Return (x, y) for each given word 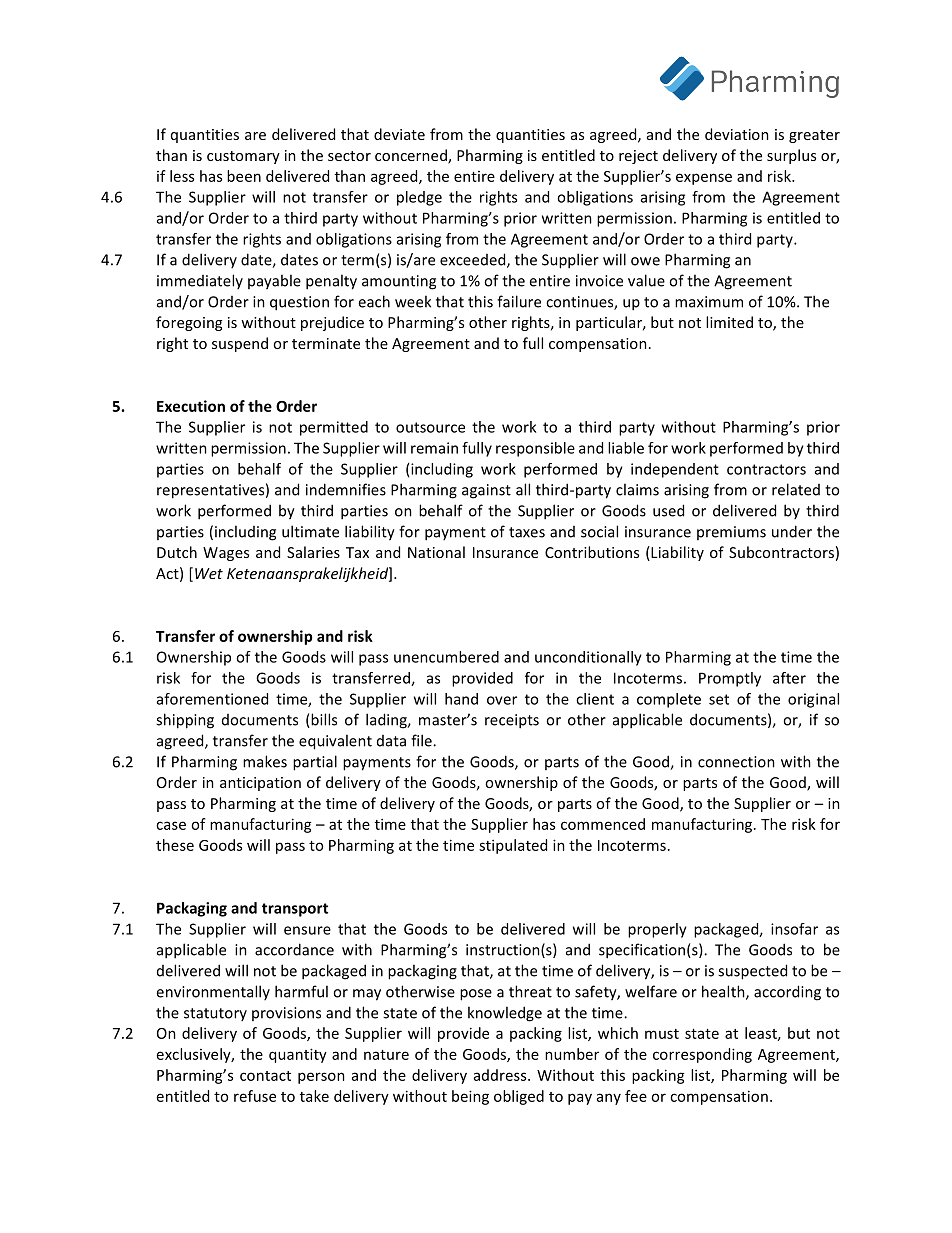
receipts (512, 721)
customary (243, 157)
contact (265, 1076)
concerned (412, 156)
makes (265, 761)
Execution (191, 406)
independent (675, 470)
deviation (737, 134)
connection (736, 762)
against (486, 491)
